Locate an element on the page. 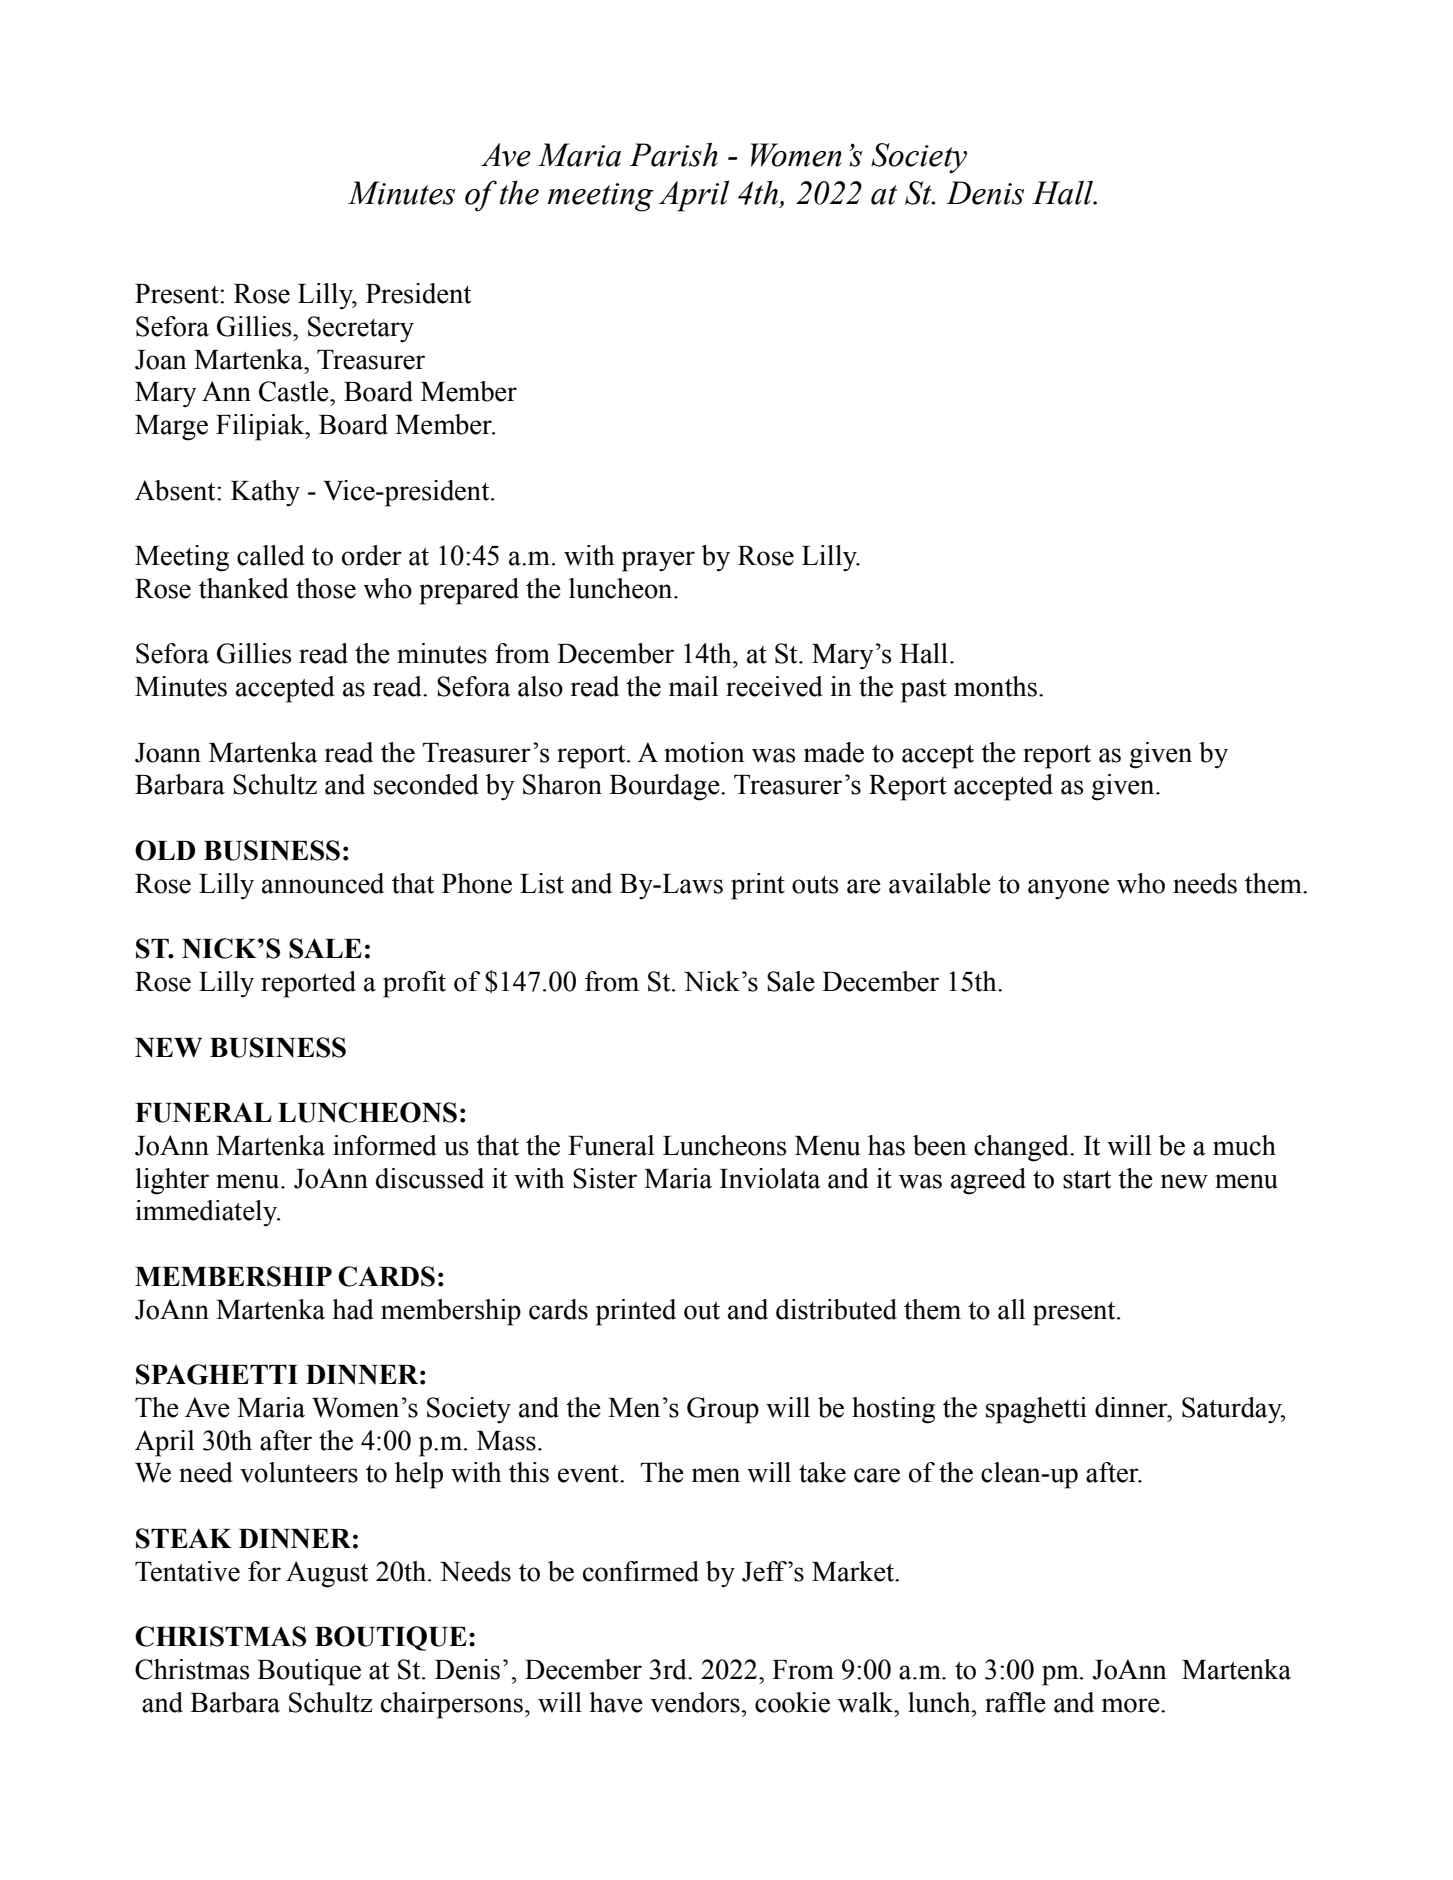  Secretary is located at coordinates (361, 329).
